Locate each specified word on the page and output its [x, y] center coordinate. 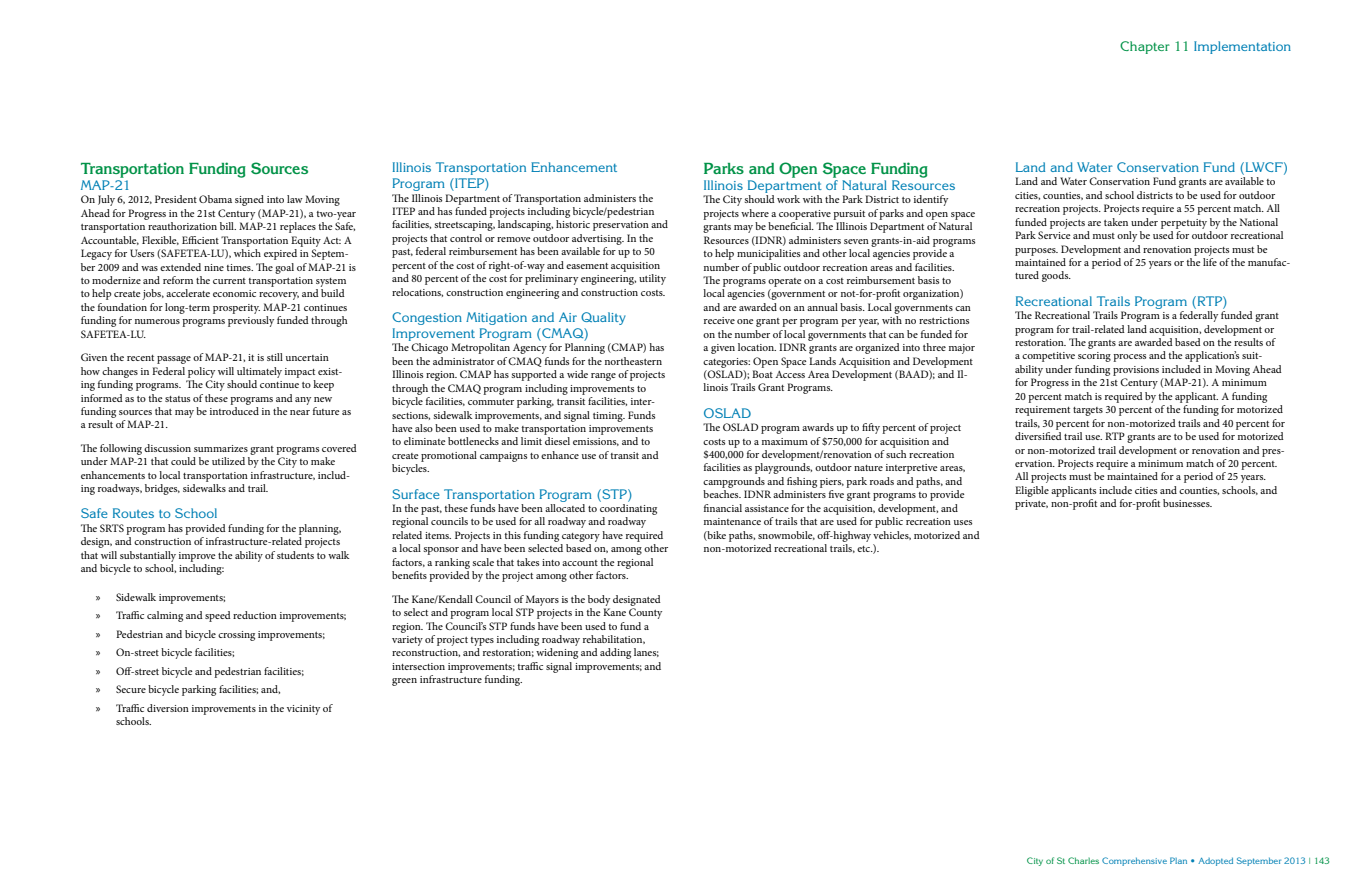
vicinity [303, 710]
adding [615, 653]
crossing [236, 636]
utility [652, 279]
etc [865, 549]
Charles [1083, 860]
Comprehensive [1134, 861]
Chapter [1145, 47]
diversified [1038, 436]
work [788, 199]
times [239, 267]
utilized [228, 461]
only [1127, 236]
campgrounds [734, 482]
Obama [215, 199]
